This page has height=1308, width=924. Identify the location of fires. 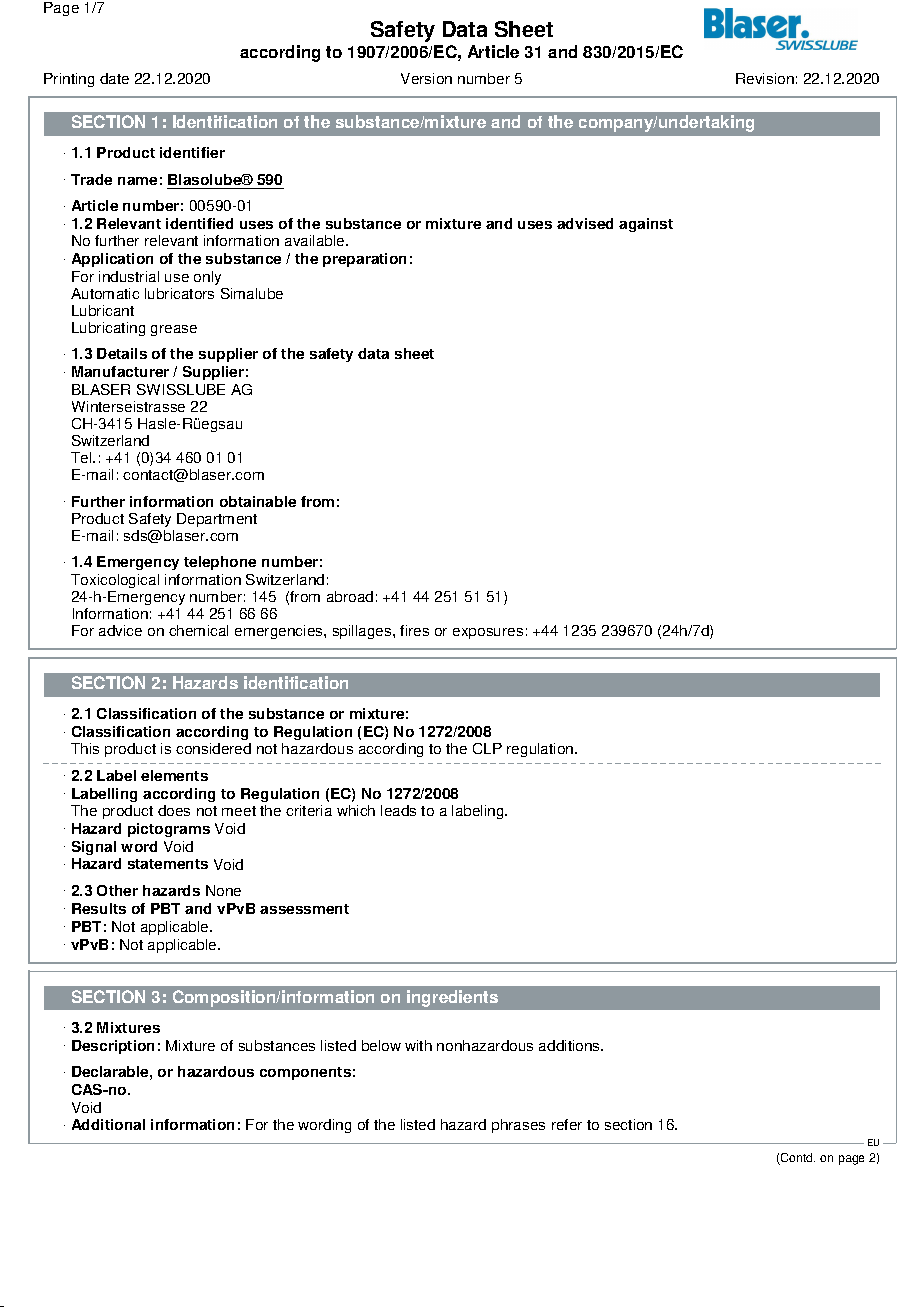
(414, 630).
